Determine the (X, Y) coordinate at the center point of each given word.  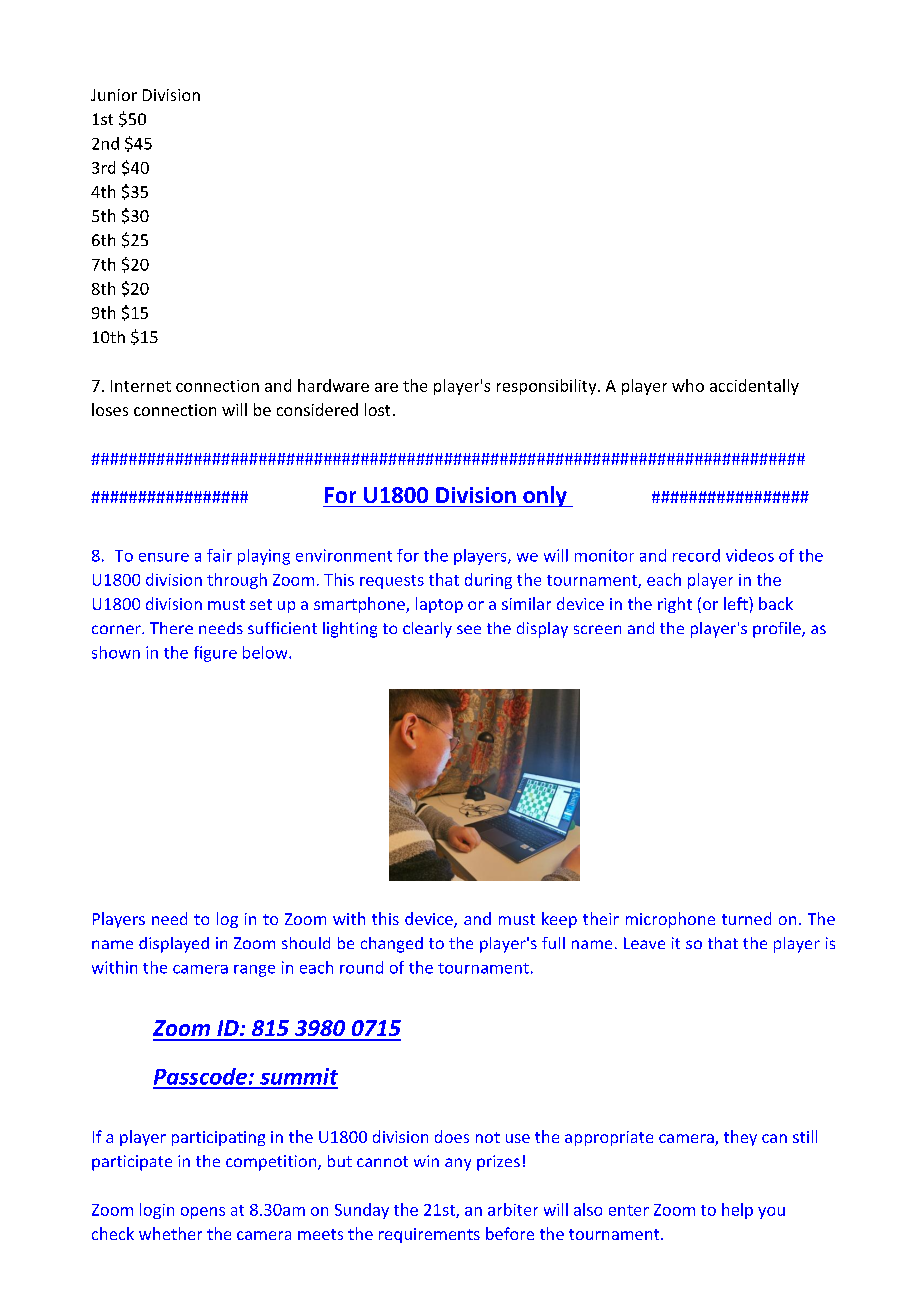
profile (778, 630)
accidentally (754, 387)
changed (392, 945)
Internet (141, 386)
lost (377, 409)
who (688, 385)
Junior (114, 95)
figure (215, 654)
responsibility (548, 387)
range (254, 971)
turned (746, 918)
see (469, 629)
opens (203, 1213)
